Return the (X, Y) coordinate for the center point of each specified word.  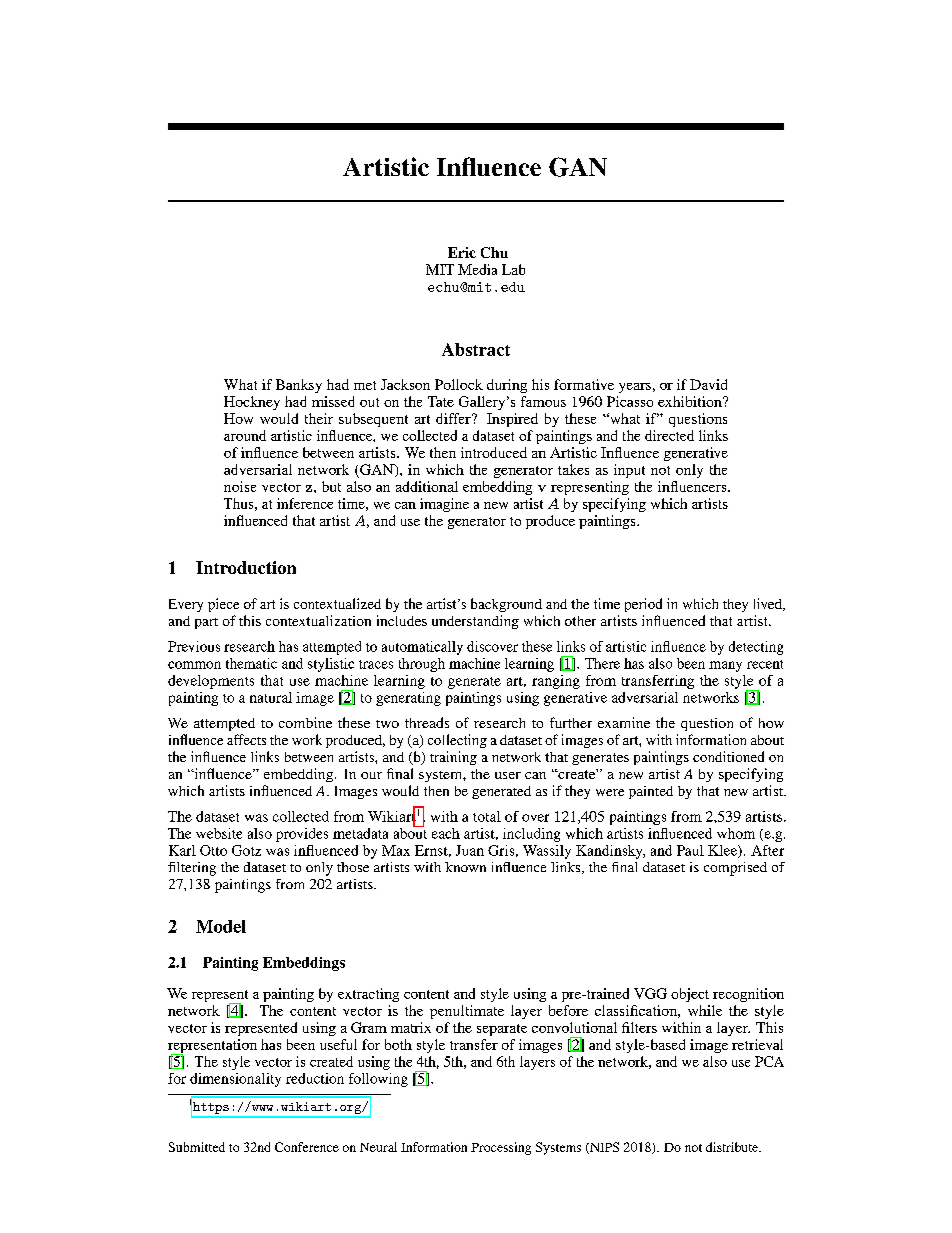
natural (271, 697)
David (708, 384)
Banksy (299, 386)
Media (477, 269)
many (725, 666)
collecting (457, 741)
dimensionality (235, 1080)
